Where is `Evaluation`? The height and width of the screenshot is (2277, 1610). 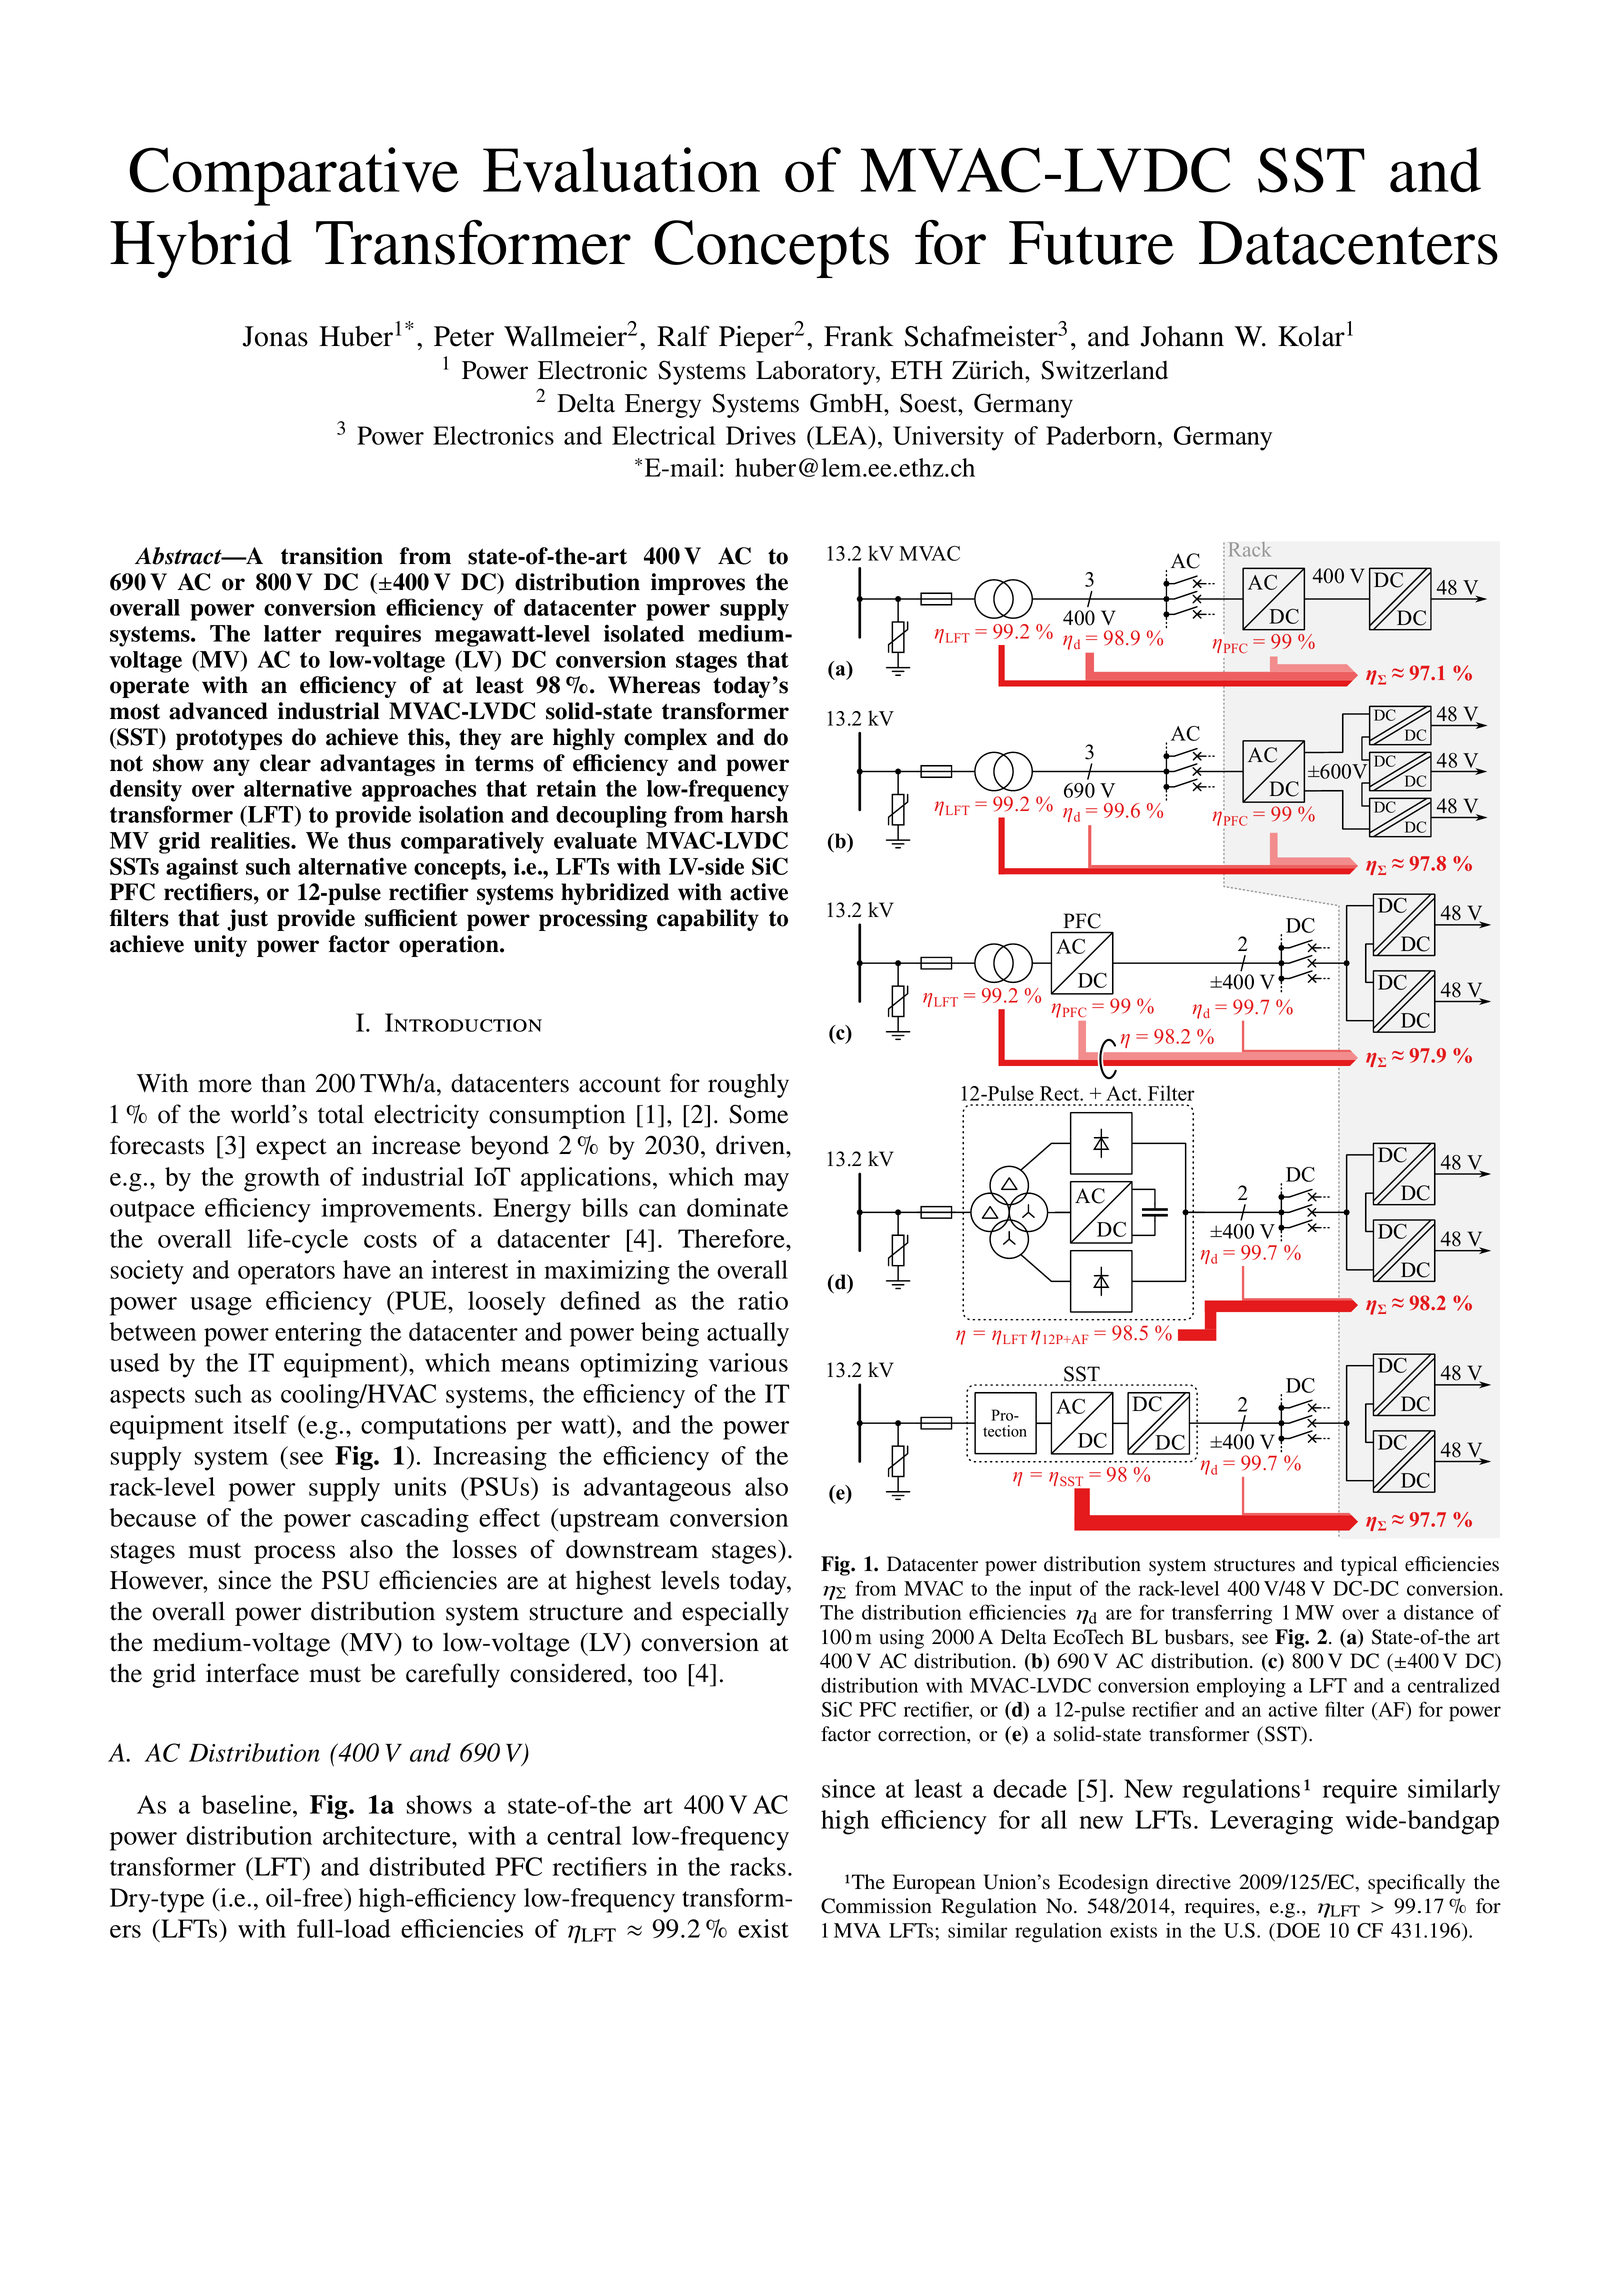
Evaluation is located at coordinates (621, 170).
